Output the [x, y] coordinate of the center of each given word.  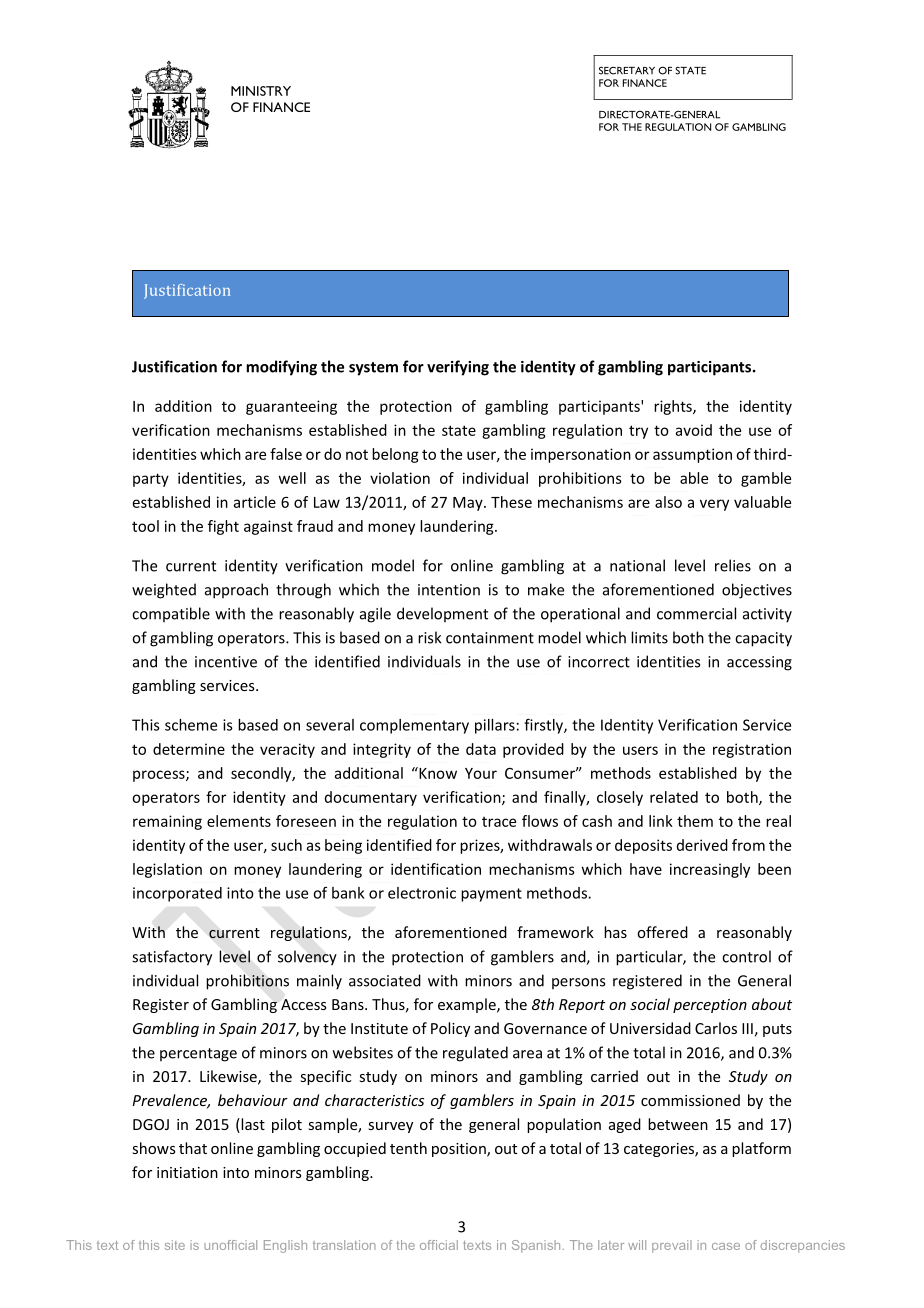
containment [490, 638]
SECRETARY [627, 71]
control [746, 956]
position [460, 1150]
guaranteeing [291, 407]
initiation [187, 1172]
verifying [458, 368]
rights [674, 407]
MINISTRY [261, 91]
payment [491, 895]
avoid [694, 430]
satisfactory [172, 958]
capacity [763, 639]
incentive [226, 662]
